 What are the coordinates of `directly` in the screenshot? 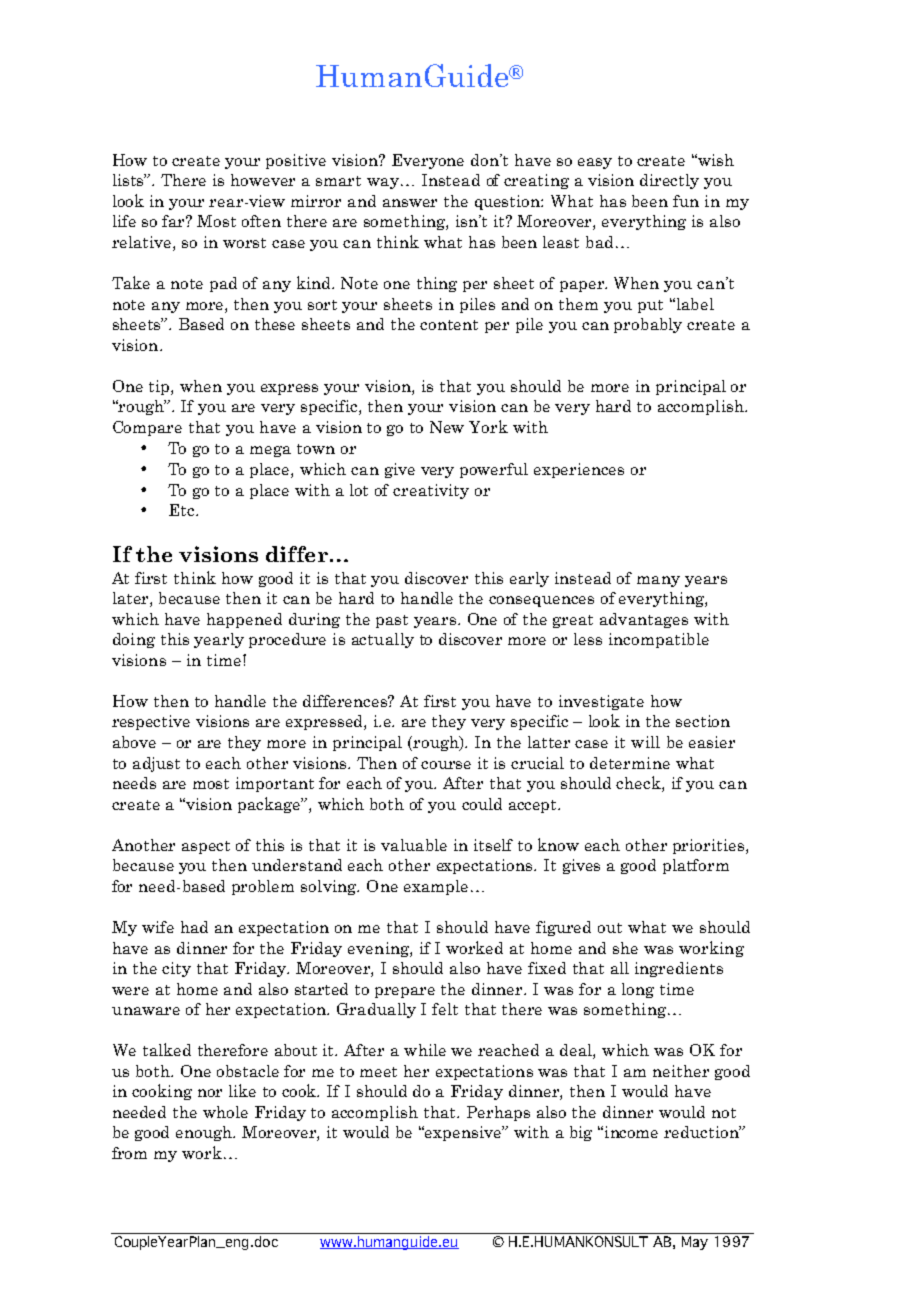 It's located at (669, 181).
